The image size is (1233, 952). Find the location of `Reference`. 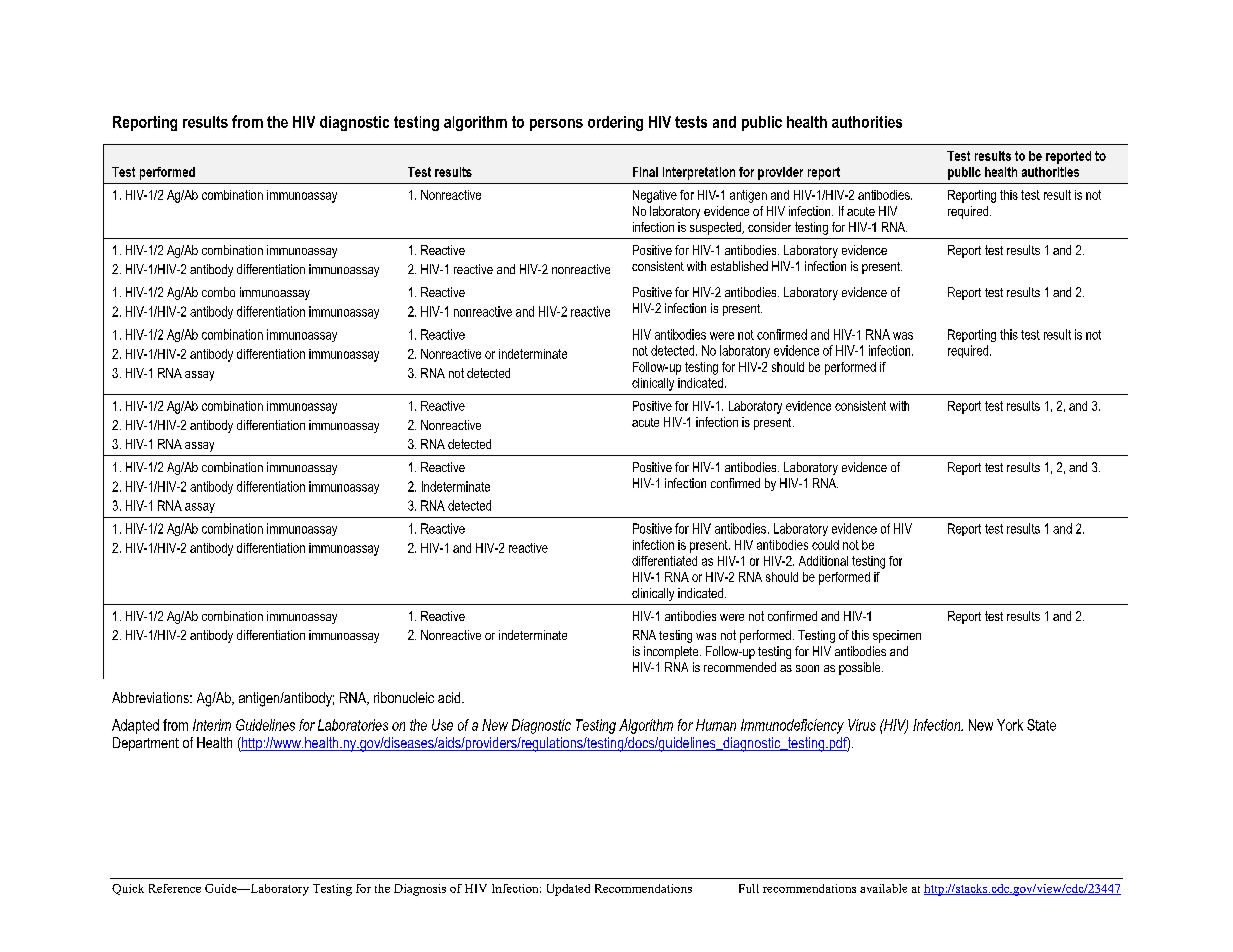

Reference is located at coordinates (175, 888).
